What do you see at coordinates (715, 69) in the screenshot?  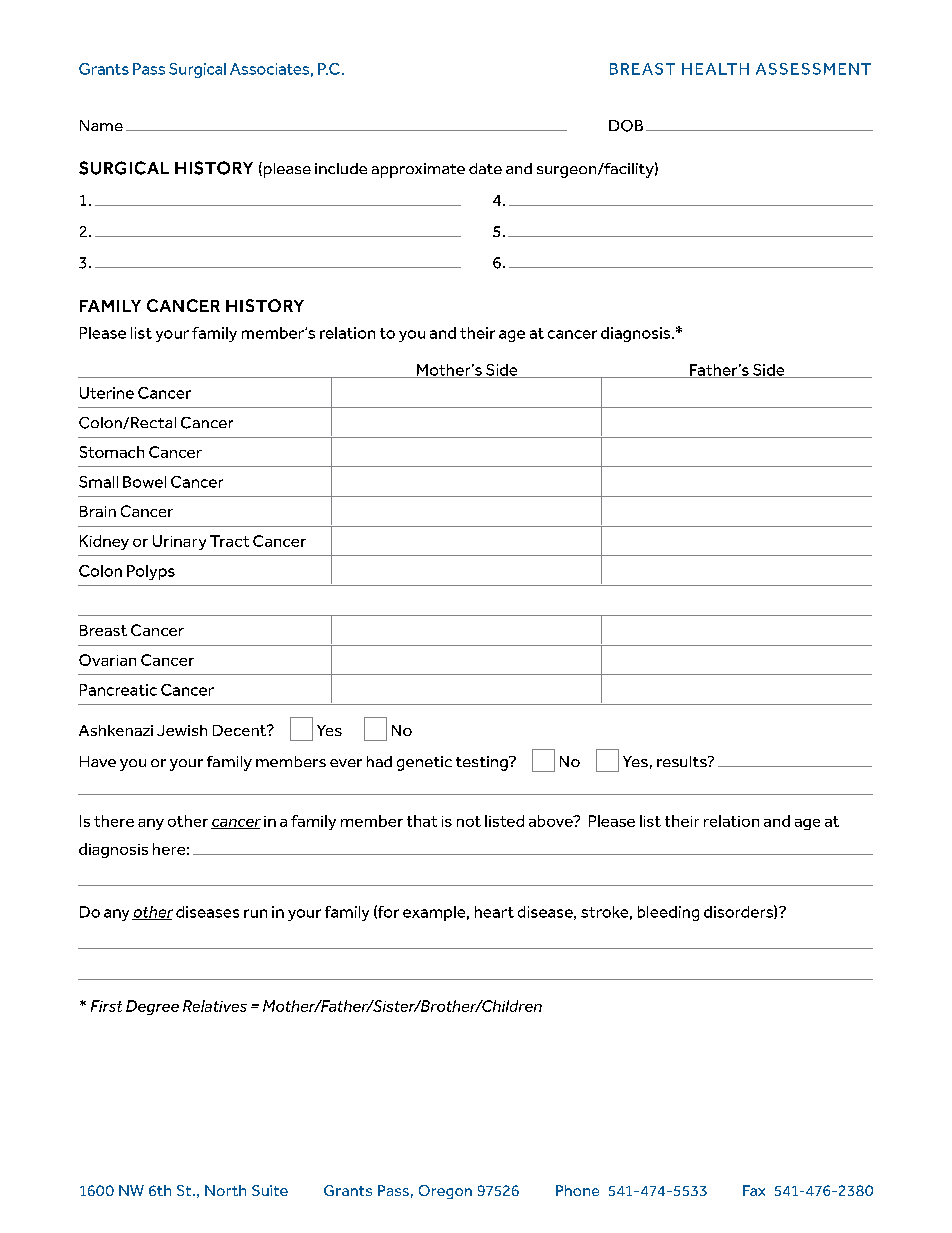 I see `HEALTH` at bounding box center [715, 69].
